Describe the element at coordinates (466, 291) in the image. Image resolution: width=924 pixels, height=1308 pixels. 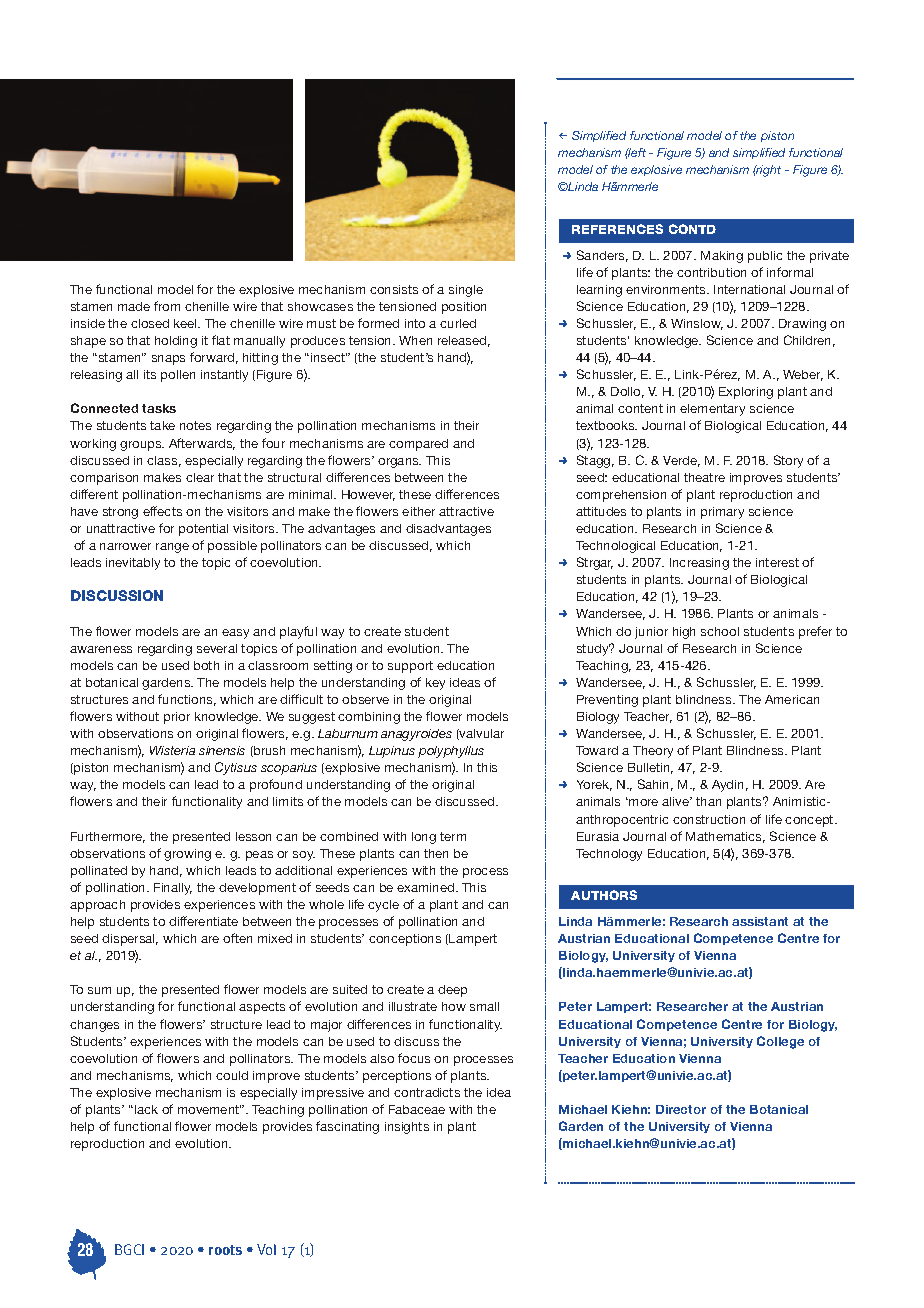
I see `single` at that location.
